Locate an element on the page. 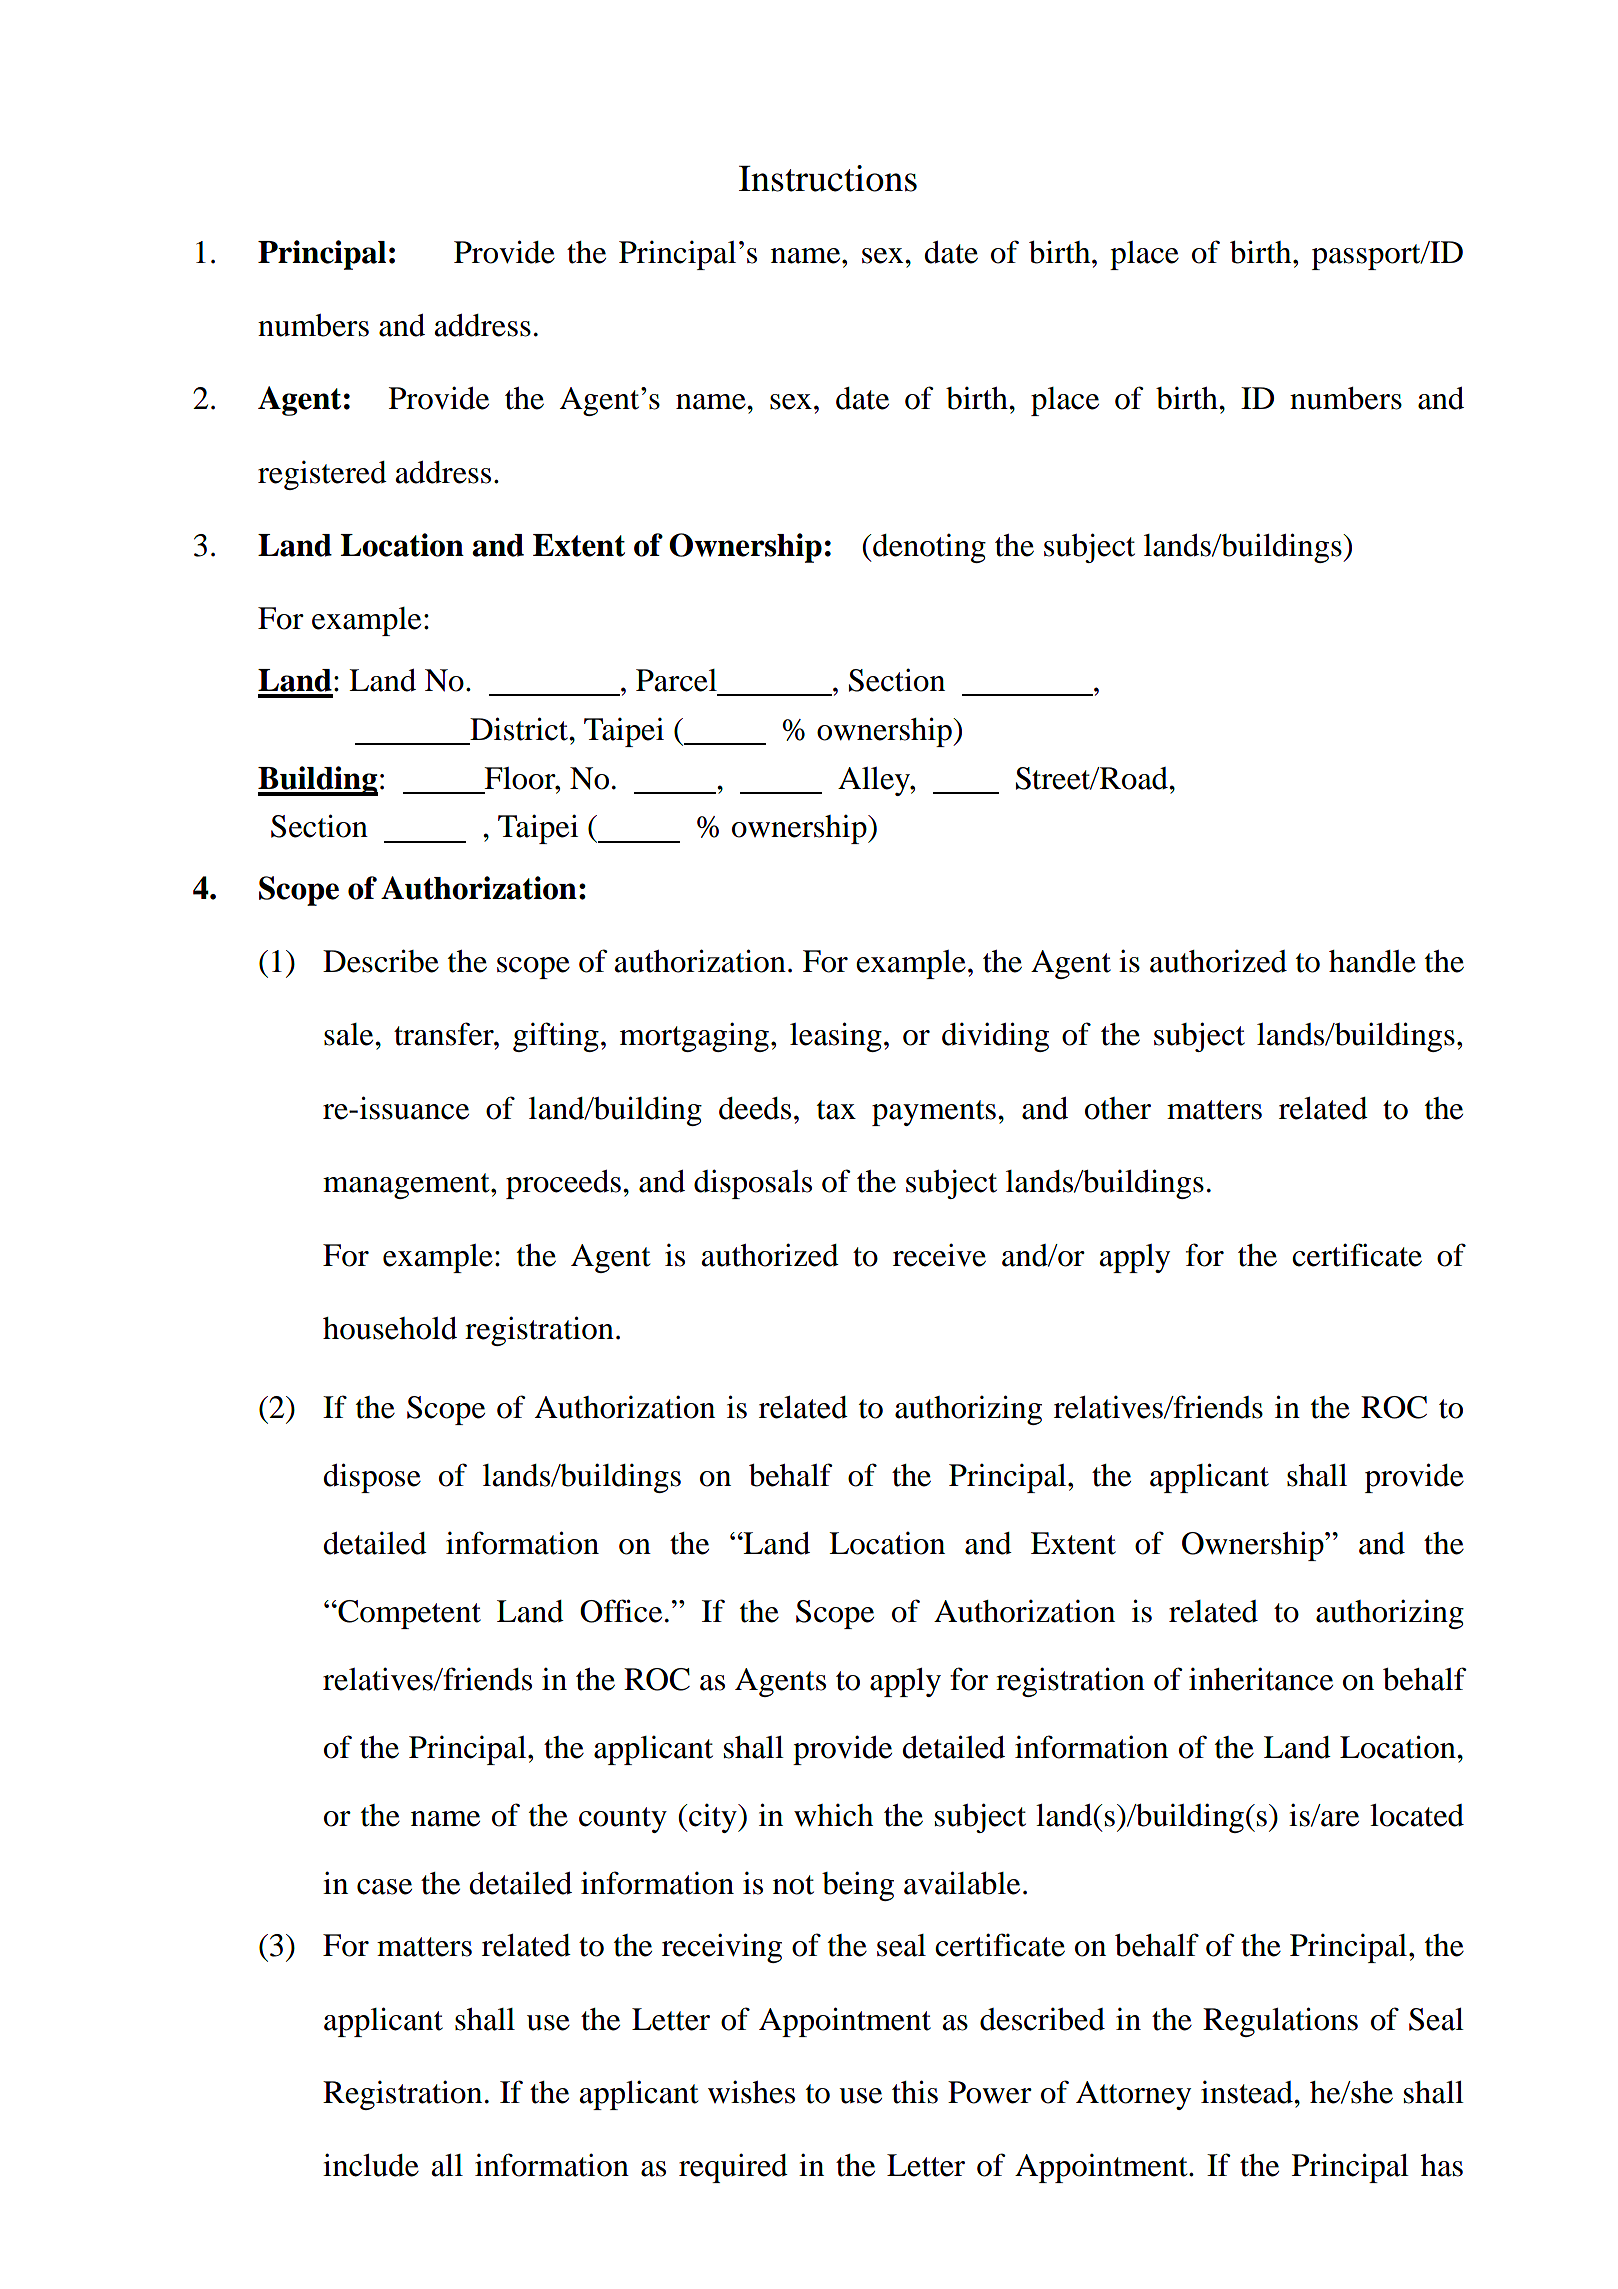 This document has width=1618, height=2289. dispose is located at coordinates (372, 1478).
